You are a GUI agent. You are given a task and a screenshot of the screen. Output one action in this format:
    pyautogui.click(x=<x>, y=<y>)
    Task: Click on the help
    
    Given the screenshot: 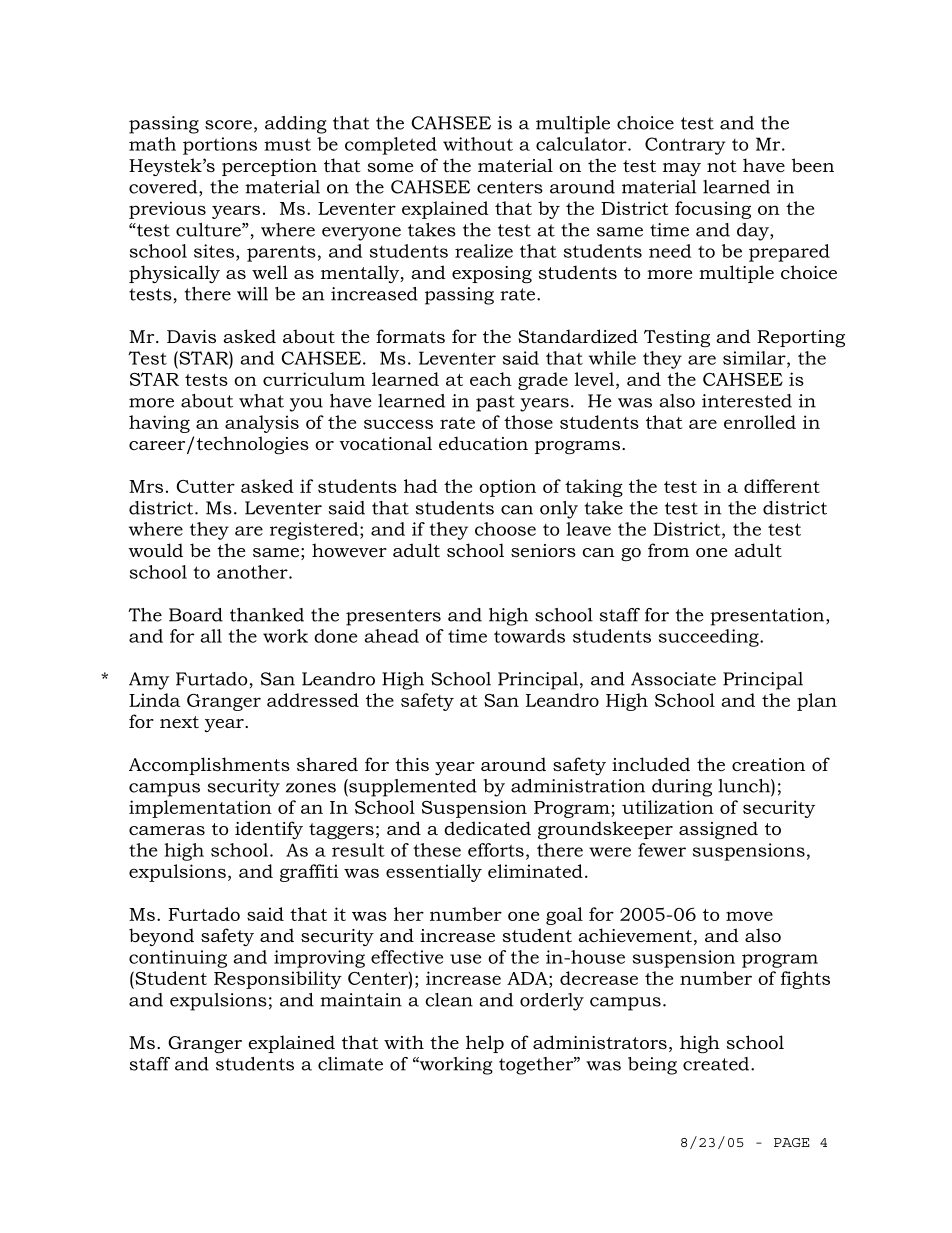 What is the action you would take?
    pyautogui.click(x=485, y=1044)
